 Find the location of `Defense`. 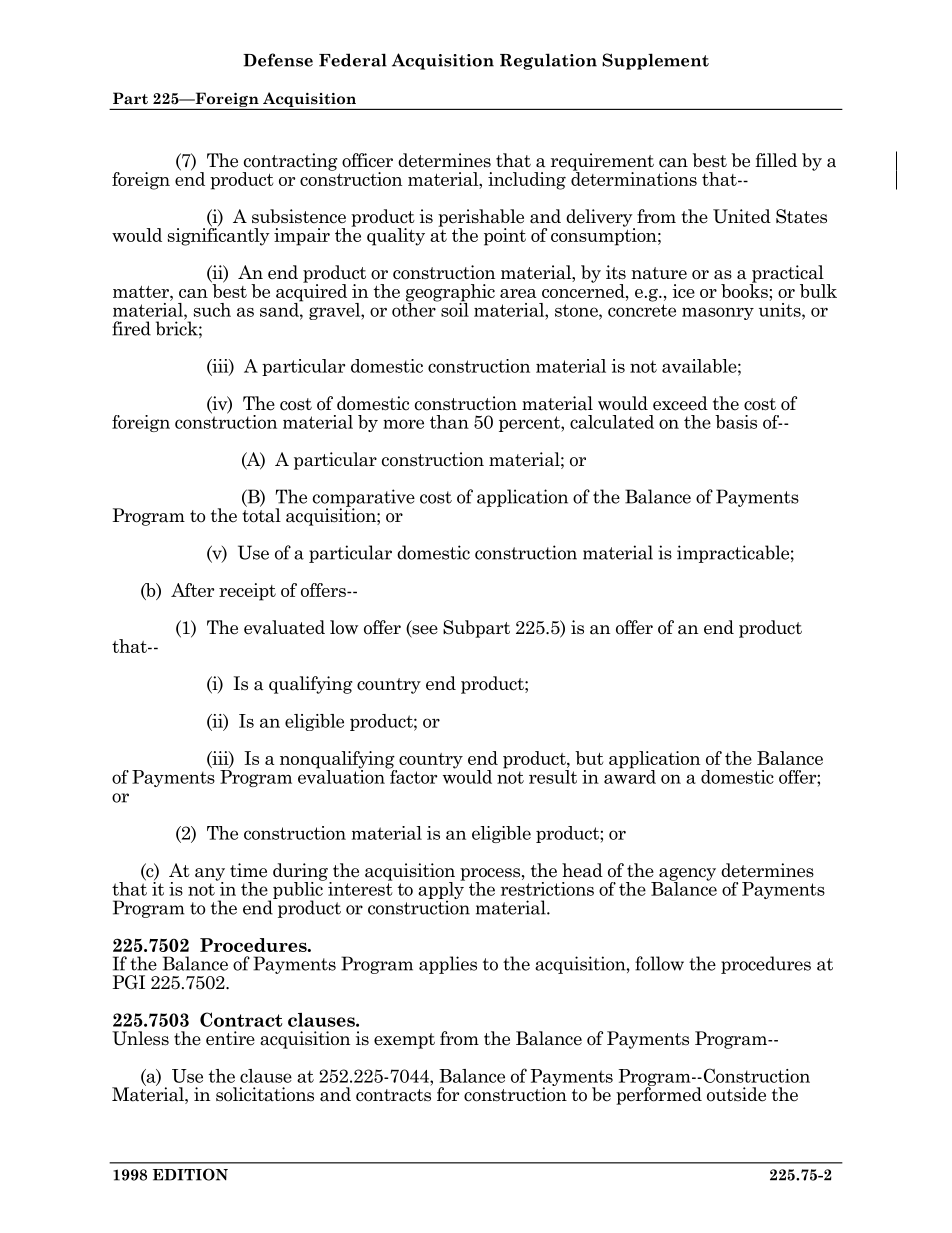

Defense is located at coordinates (278, 60).
